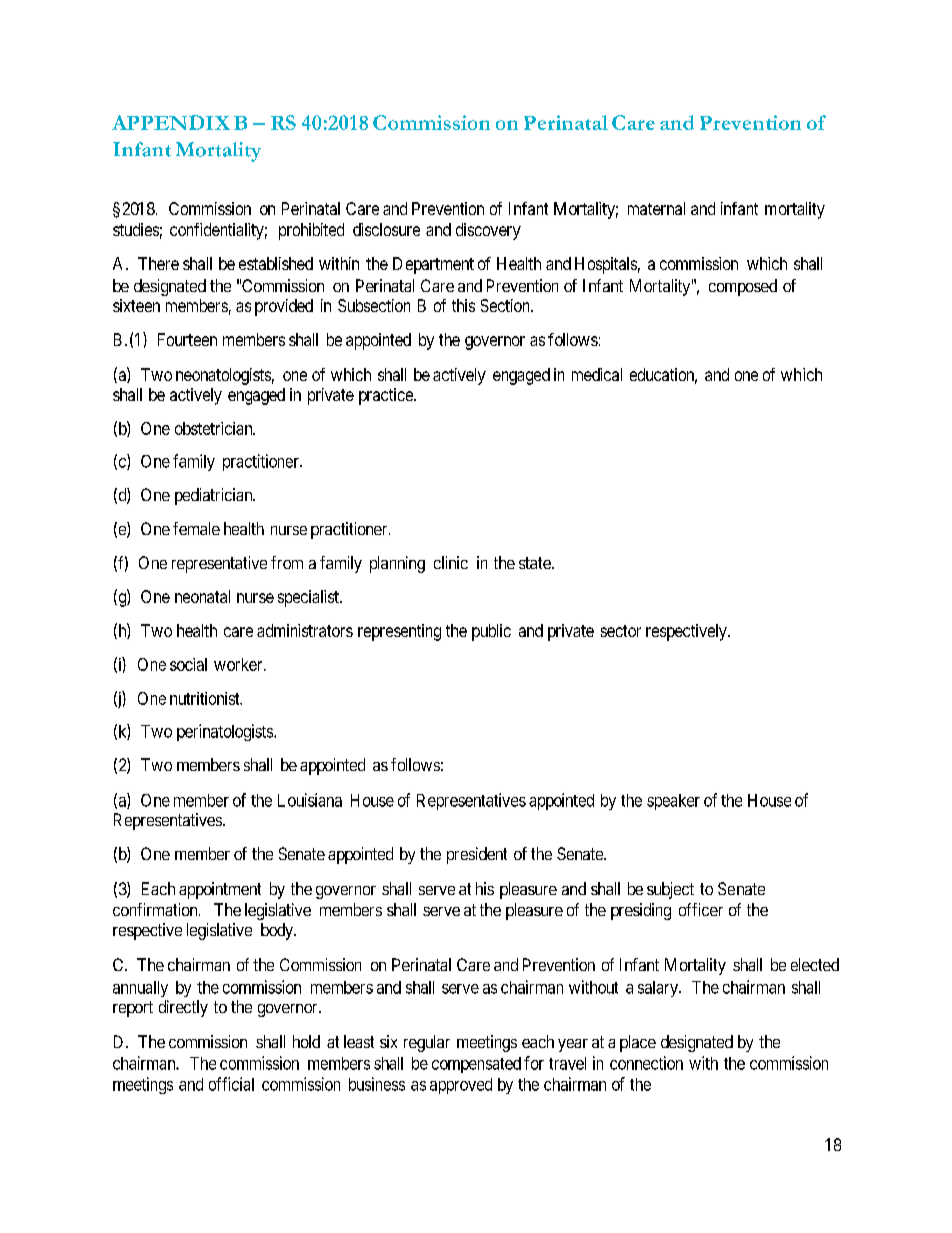 Image resolution: width=952 pixels, height=1233 pixels. What do you see at coordinates (673, 802) in the screenshot?
I see `speaker` at bounding box center [673, 802].
